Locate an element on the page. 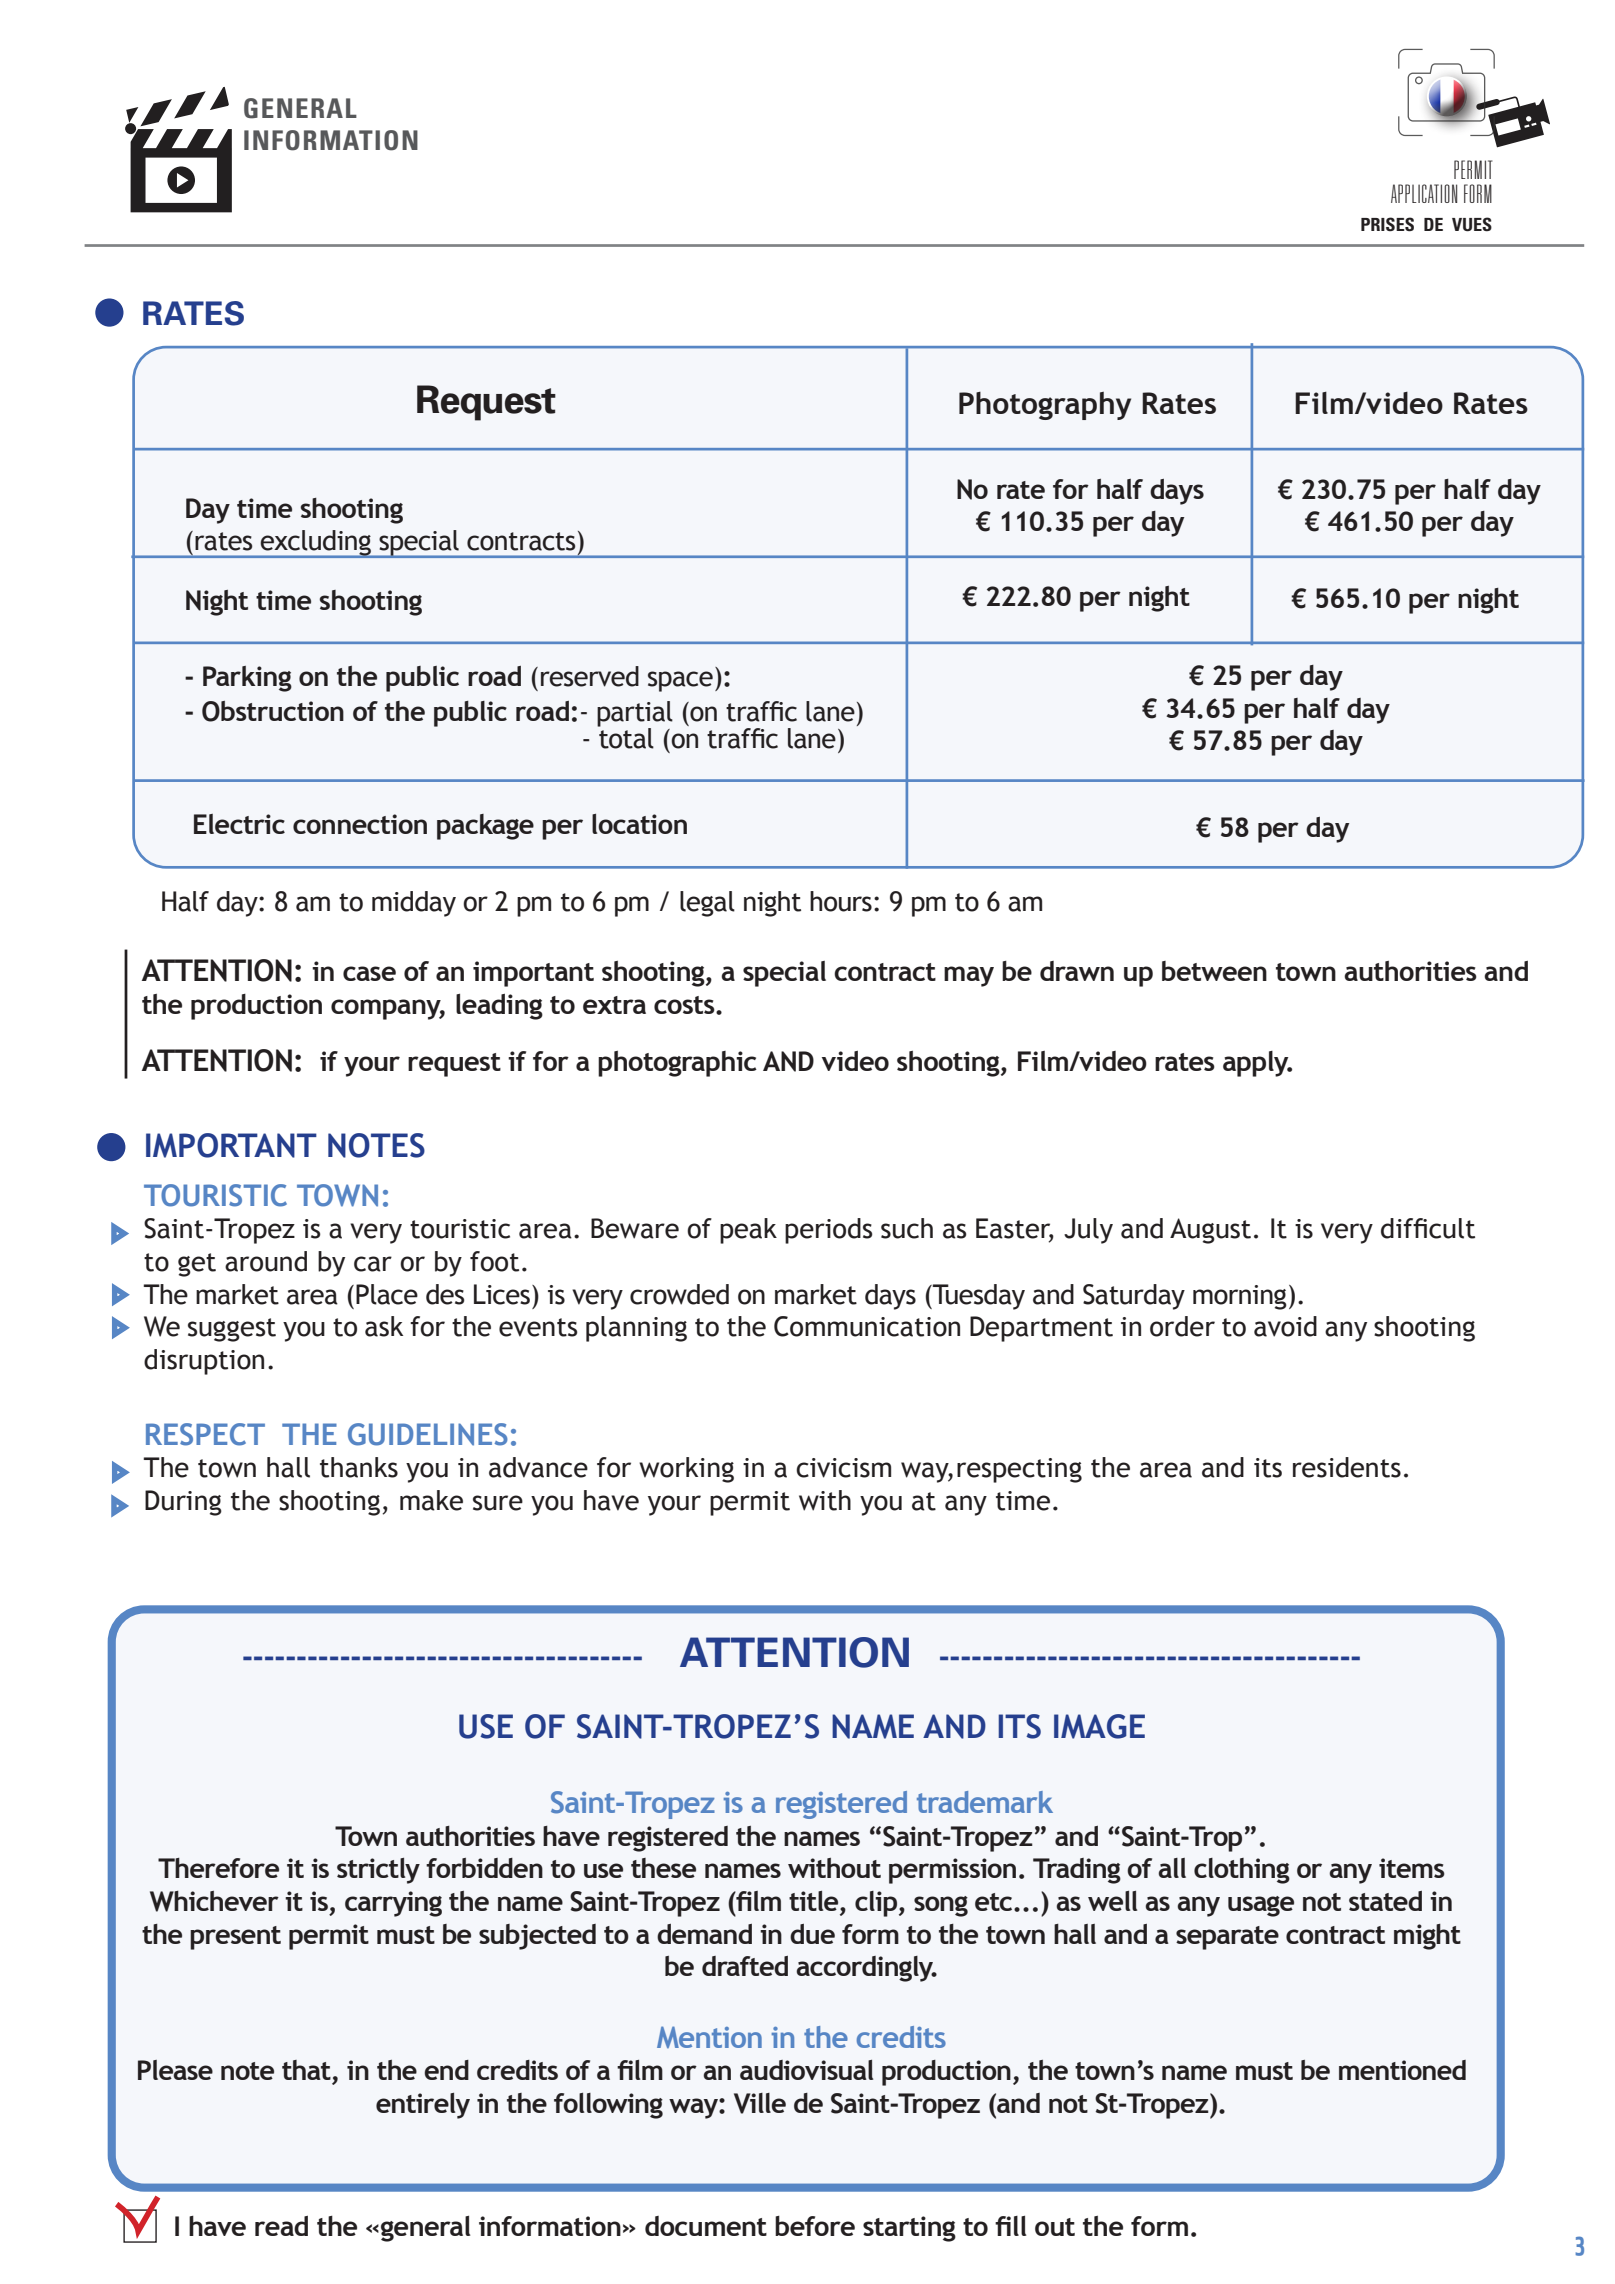 The image size is (1615, 2284). Photography is located at coordinates (1045, 406).
